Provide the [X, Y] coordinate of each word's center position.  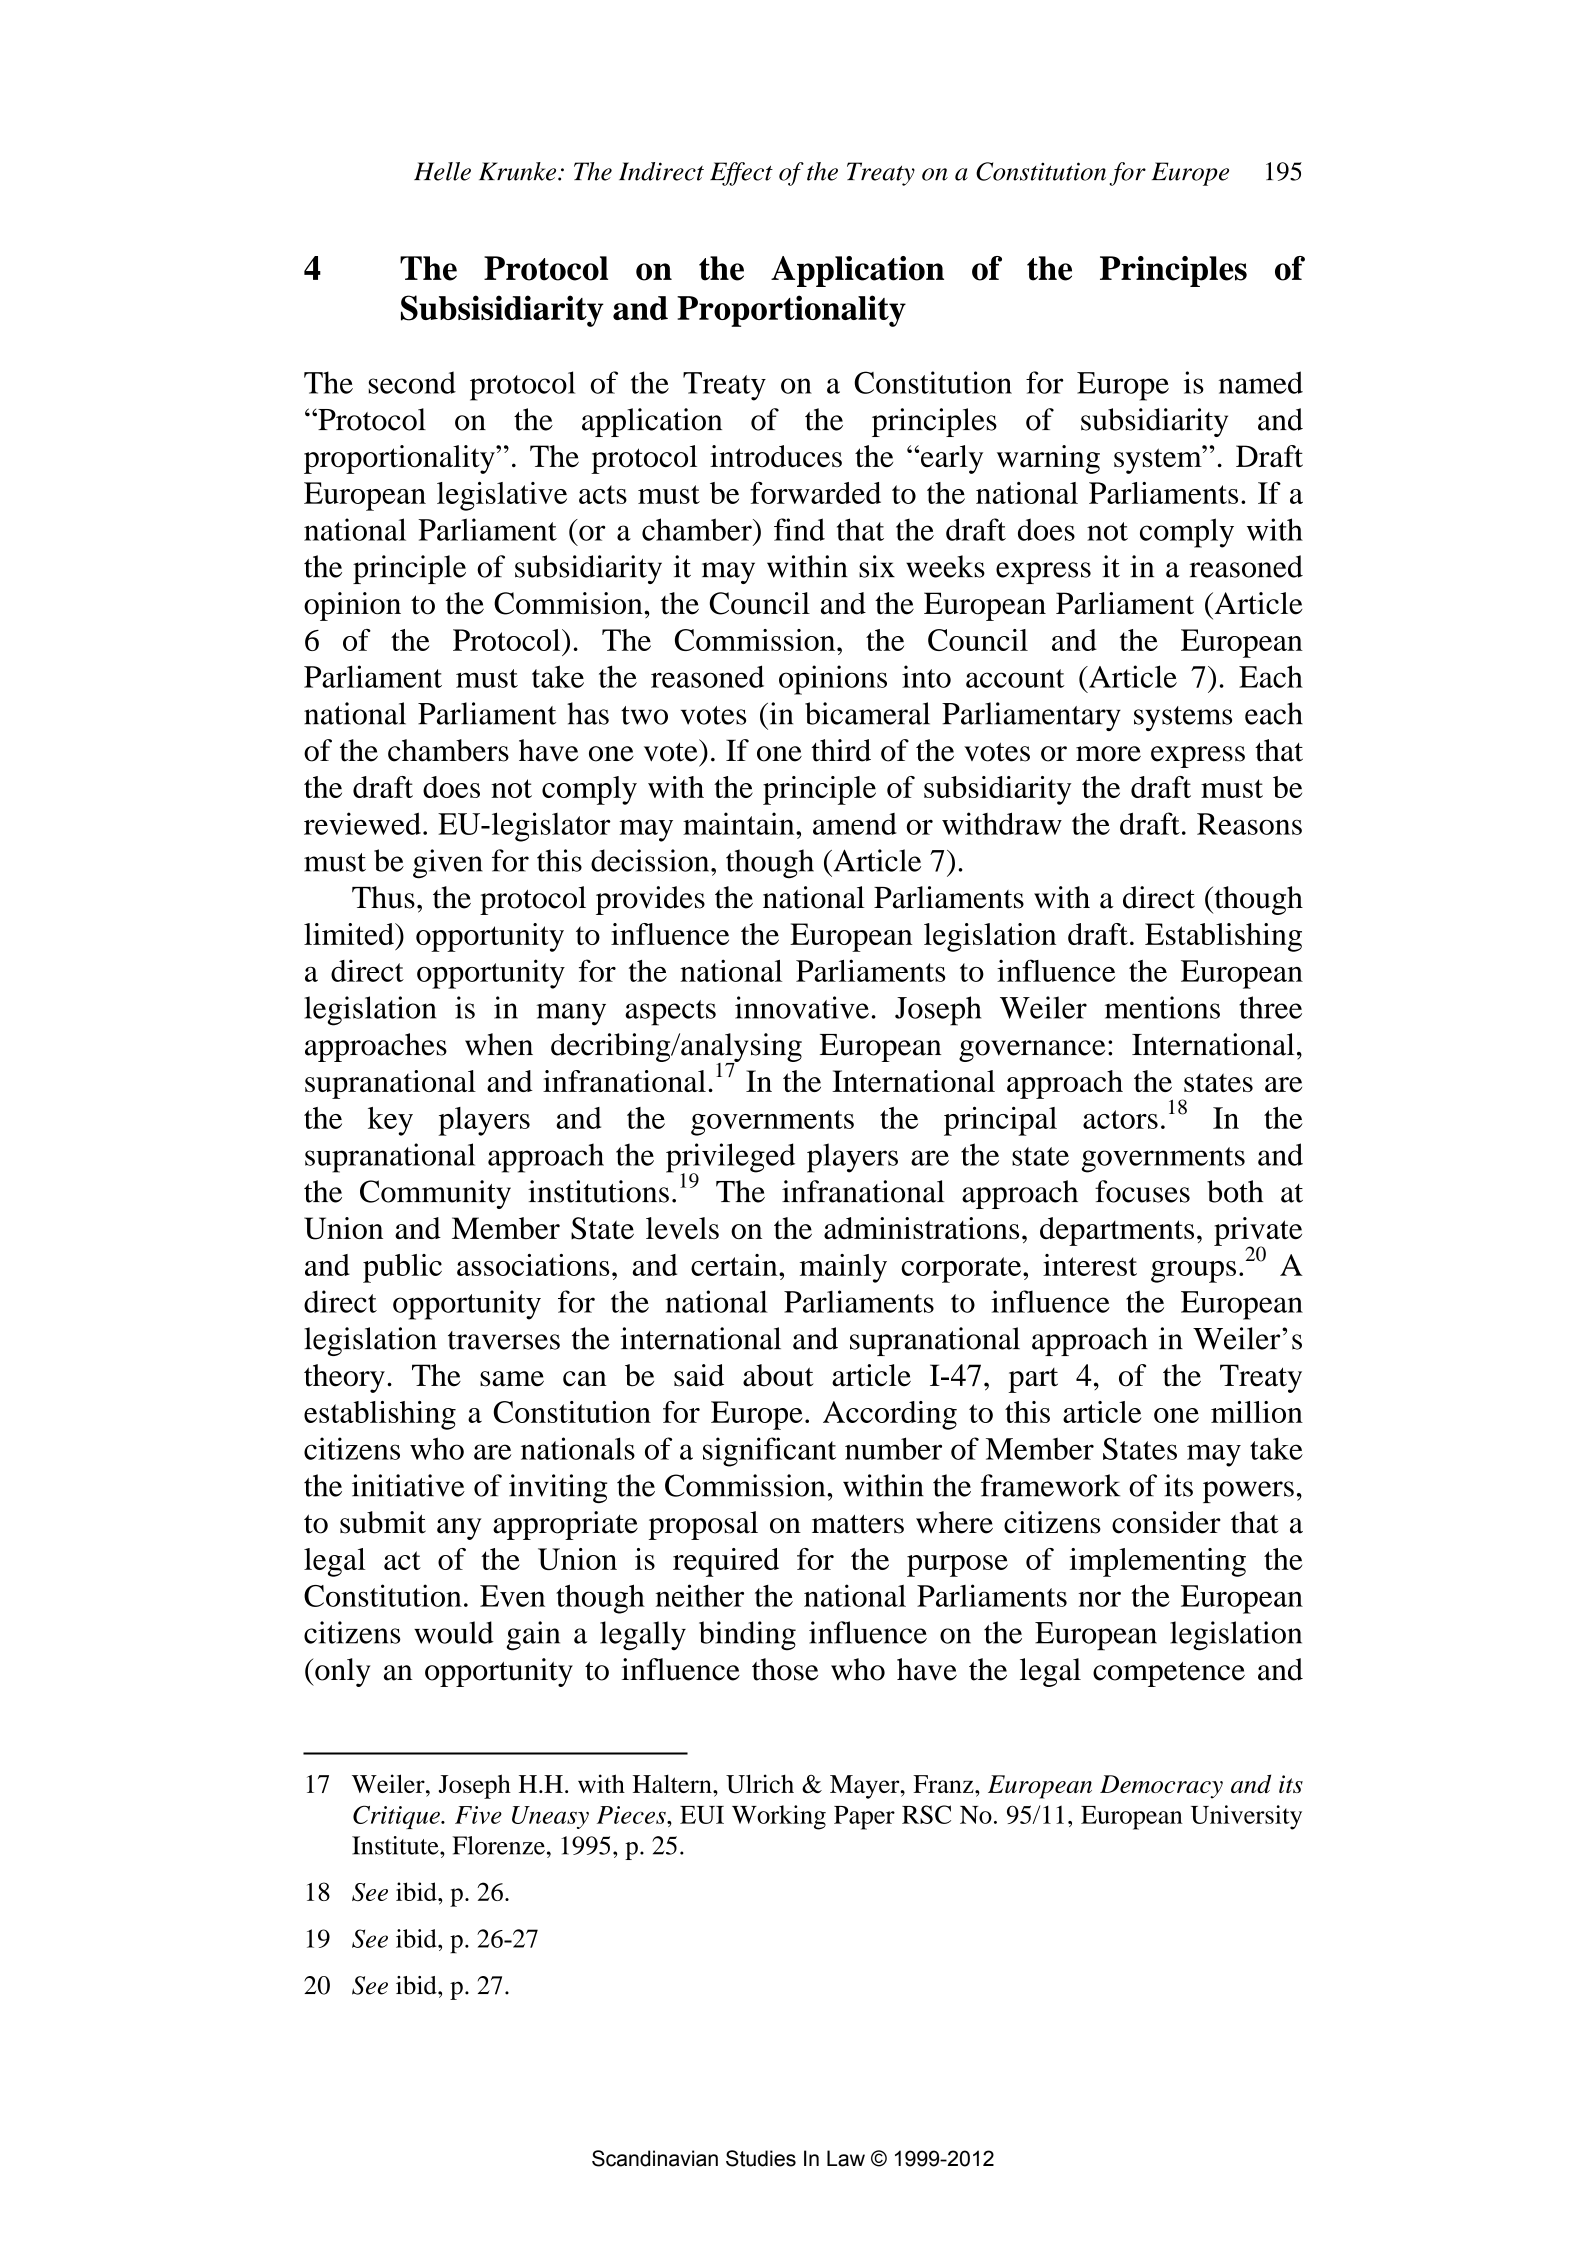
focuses [1142, 1191]
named [1261, 382]
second [412, 382]
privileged [730, 1159]
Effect [741, 174]
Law [846, 2158]
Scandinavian [655, 2158]
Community [435, 1194]
